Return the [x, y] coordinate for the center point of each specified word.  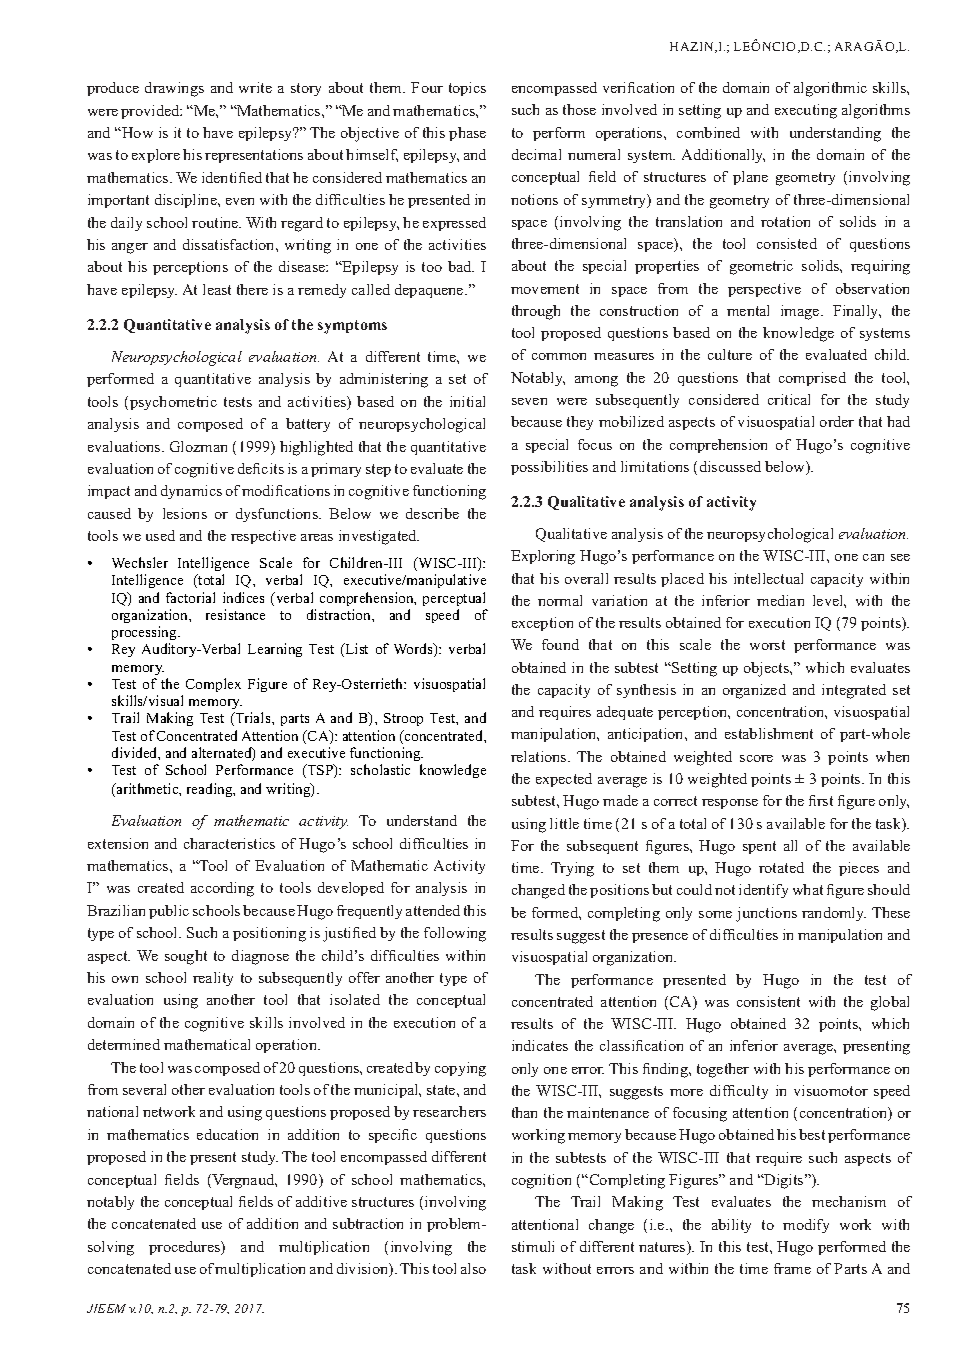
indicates [540, 1045]
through [536, 312]
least [217, 289]
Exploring [543, 557]
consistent [768, 1001]
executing [806, 111]
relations [540, 756]
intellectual [768, 578]
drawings [174, 89]
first [821, 800]
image [801, 312]
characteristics [229, 843]
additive [321, 1201]
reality [213, 979]
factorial [190, 597]
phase [467, 134]
